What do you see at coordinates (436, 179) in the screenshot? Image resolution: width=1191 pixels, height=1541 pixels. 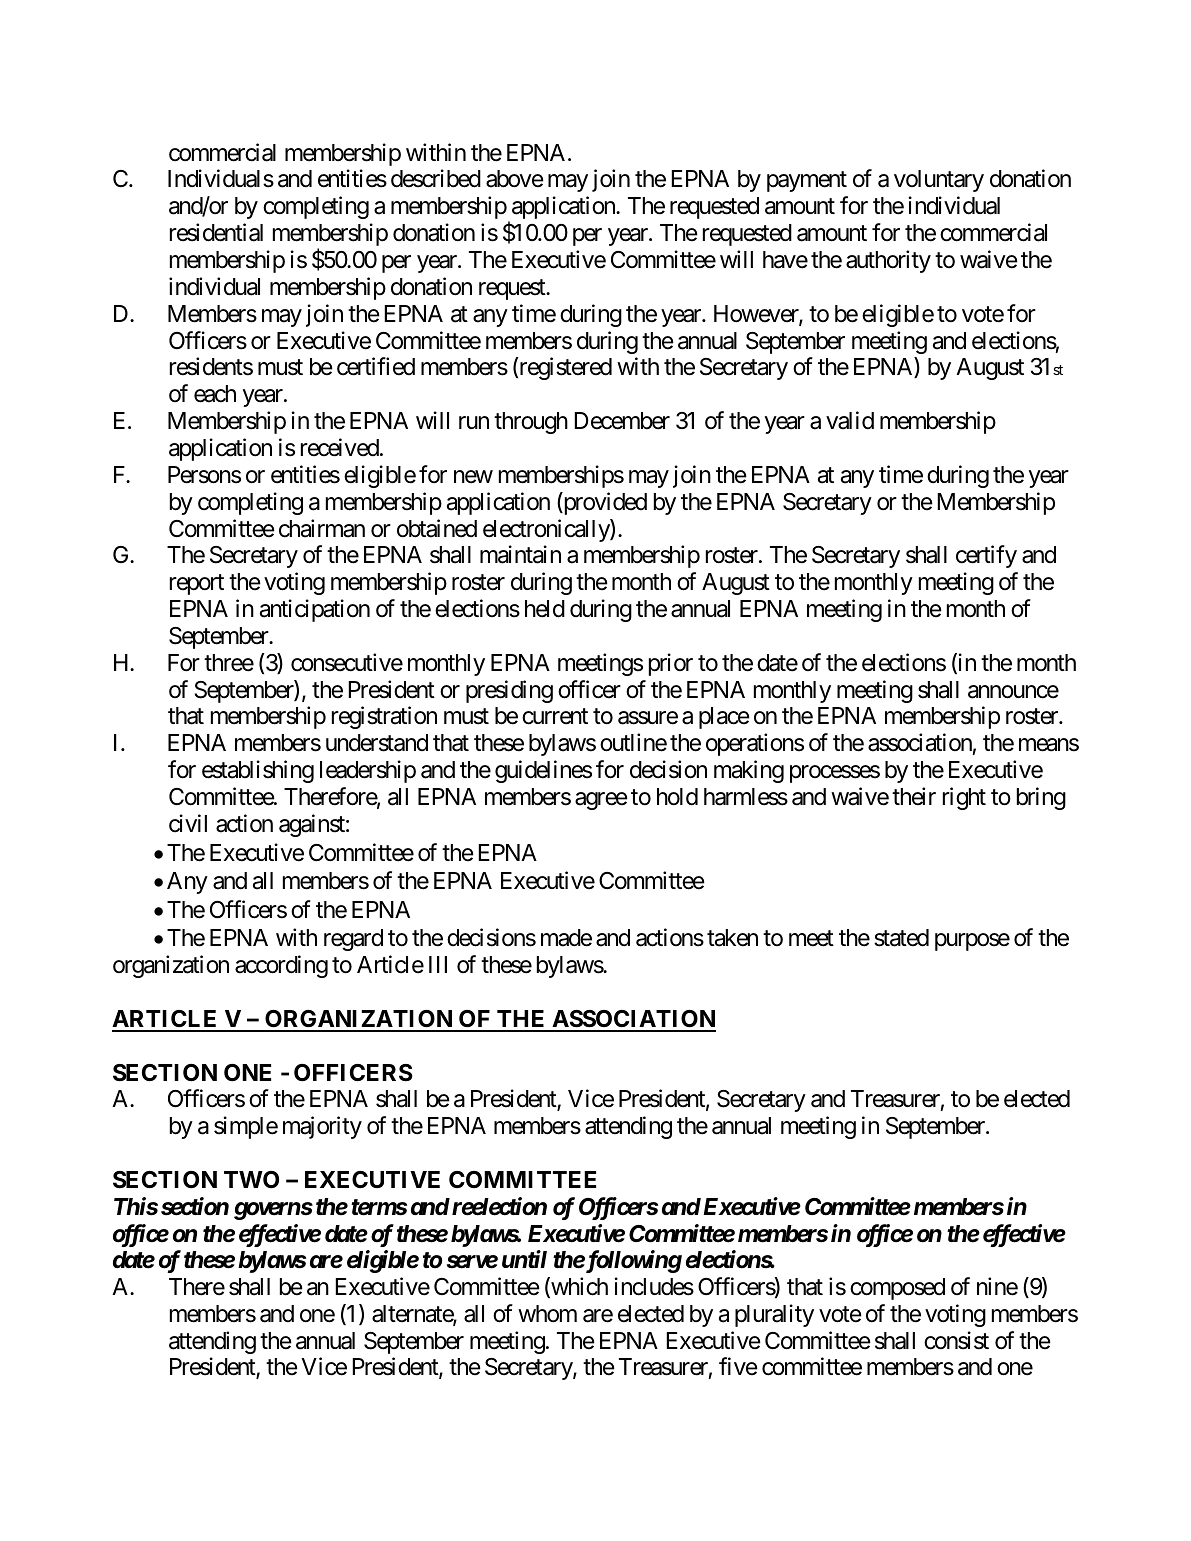 I see `described` at bounding box center [436, 179].
